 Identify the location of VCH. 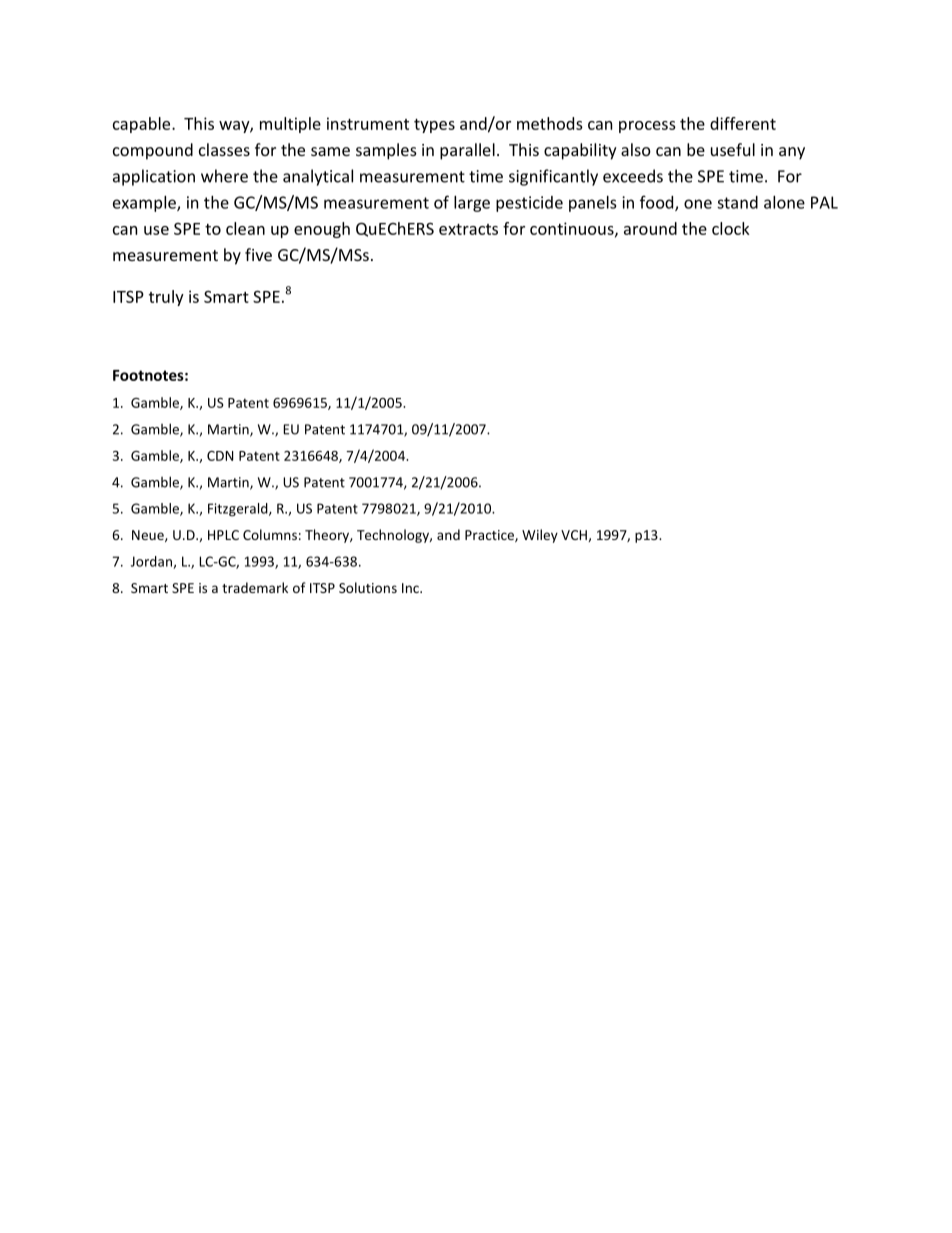
(574, 535).
